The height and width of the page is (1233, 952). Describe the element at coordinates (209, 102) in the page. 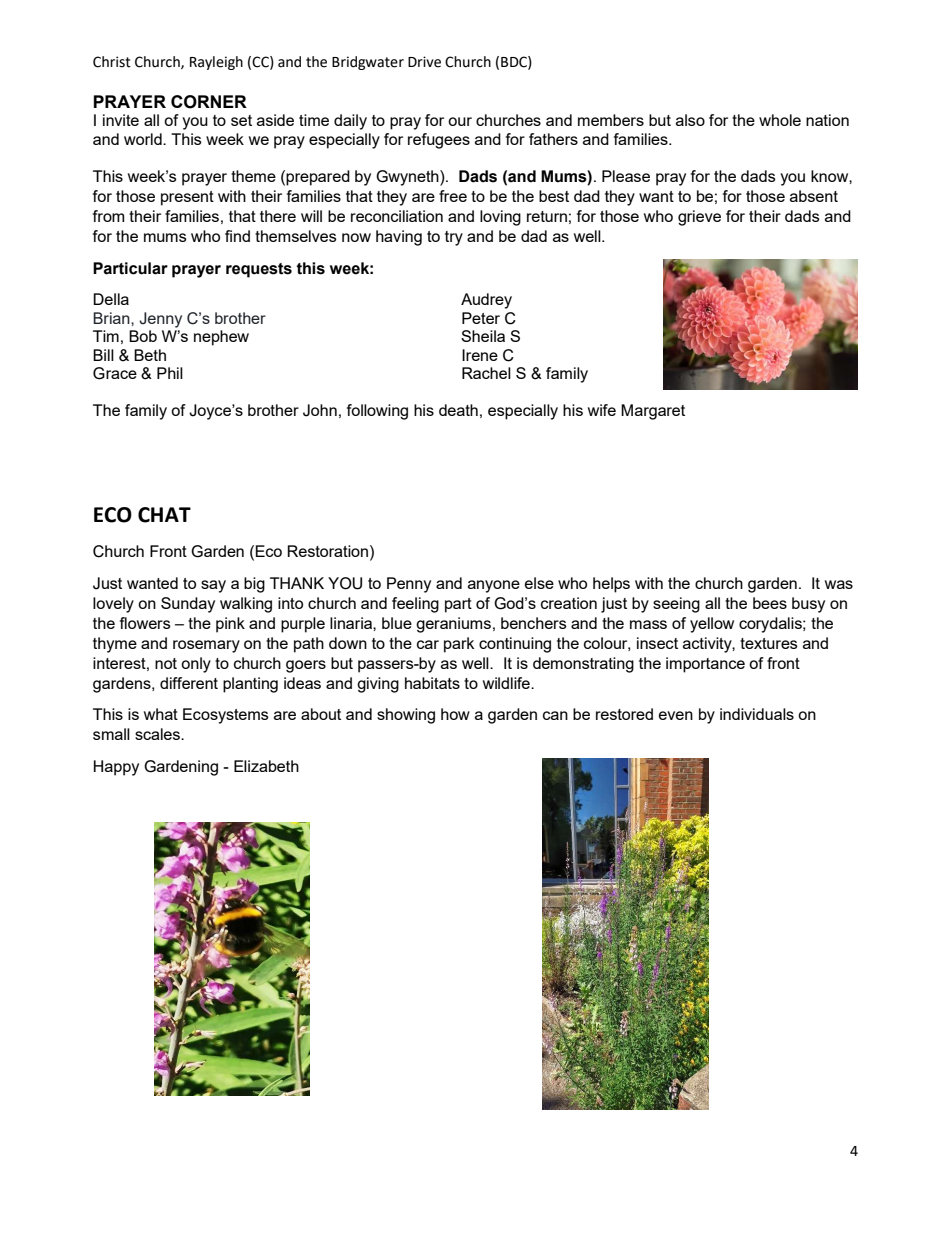

I see `CORNER` at that location.
